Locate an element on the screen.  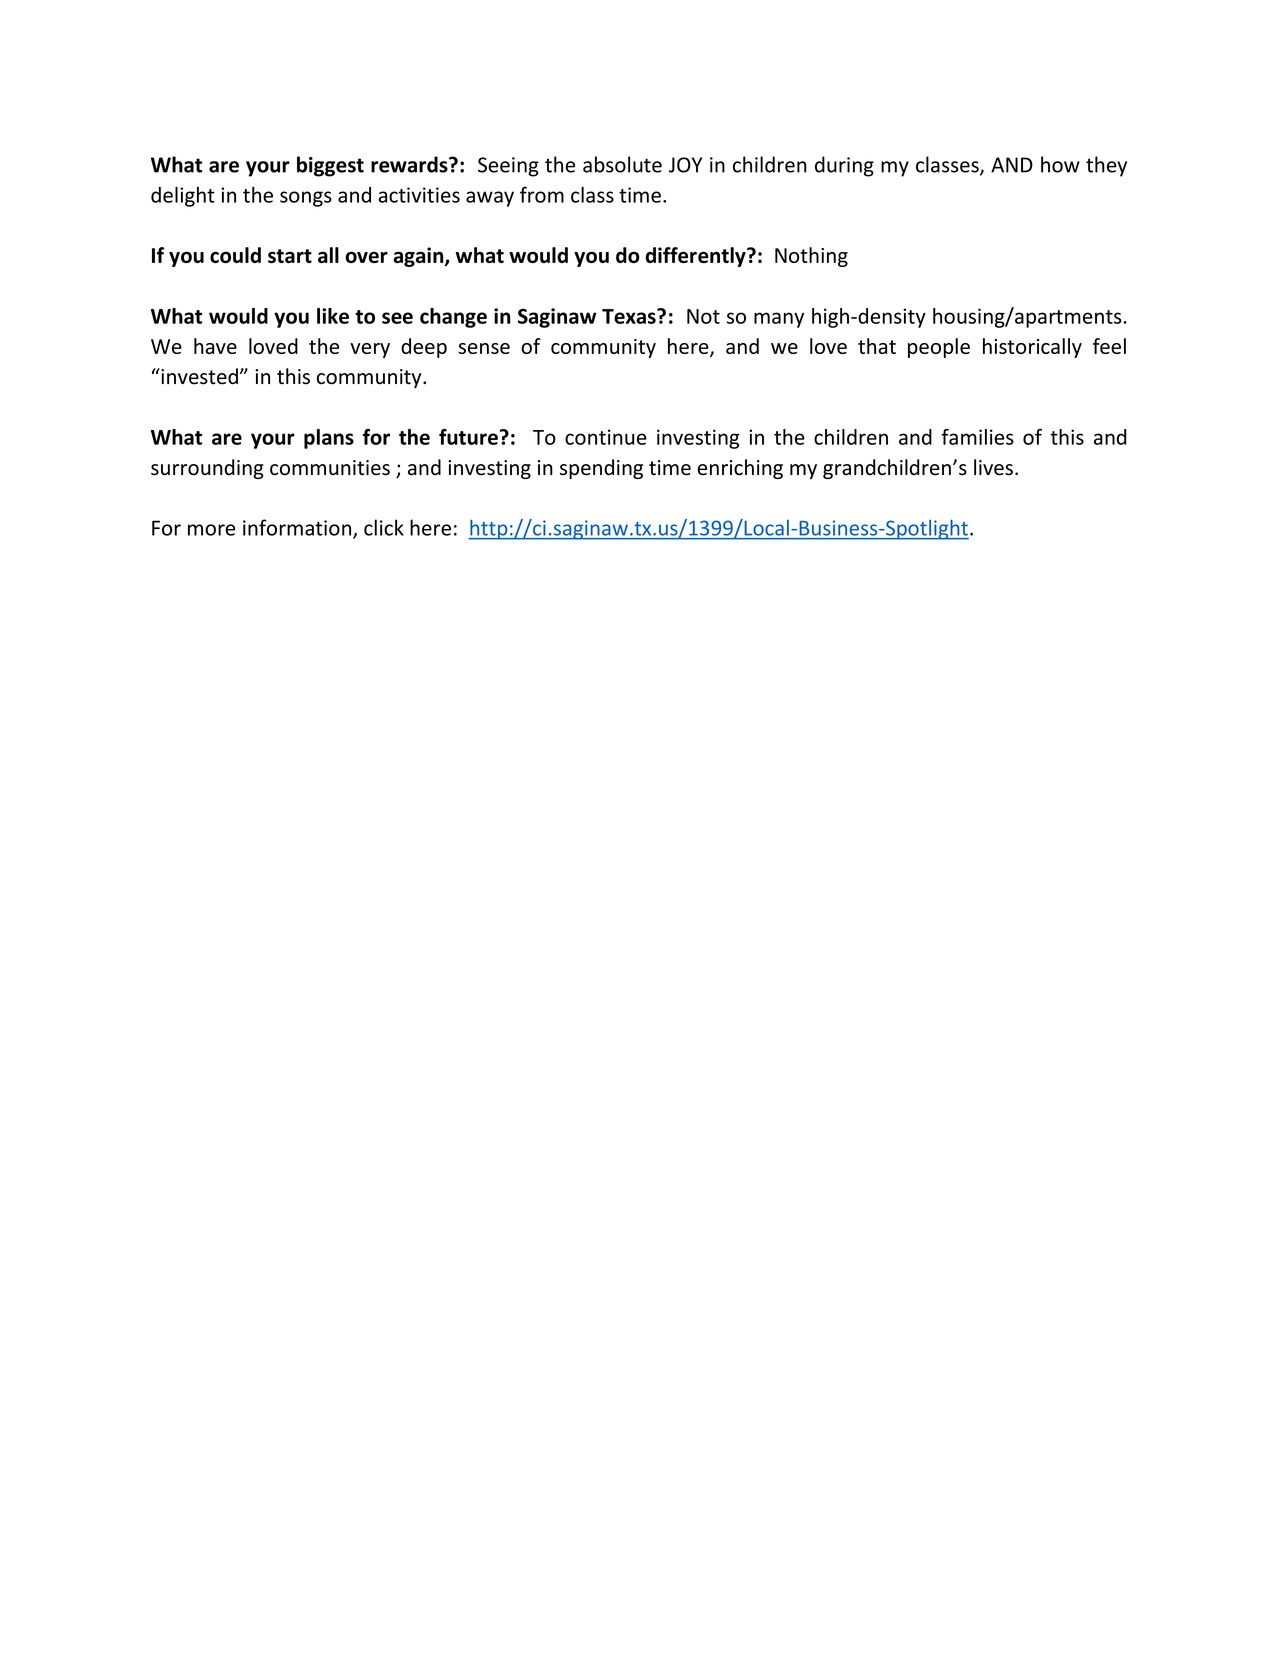
very is located at coordinates (370, 350).
